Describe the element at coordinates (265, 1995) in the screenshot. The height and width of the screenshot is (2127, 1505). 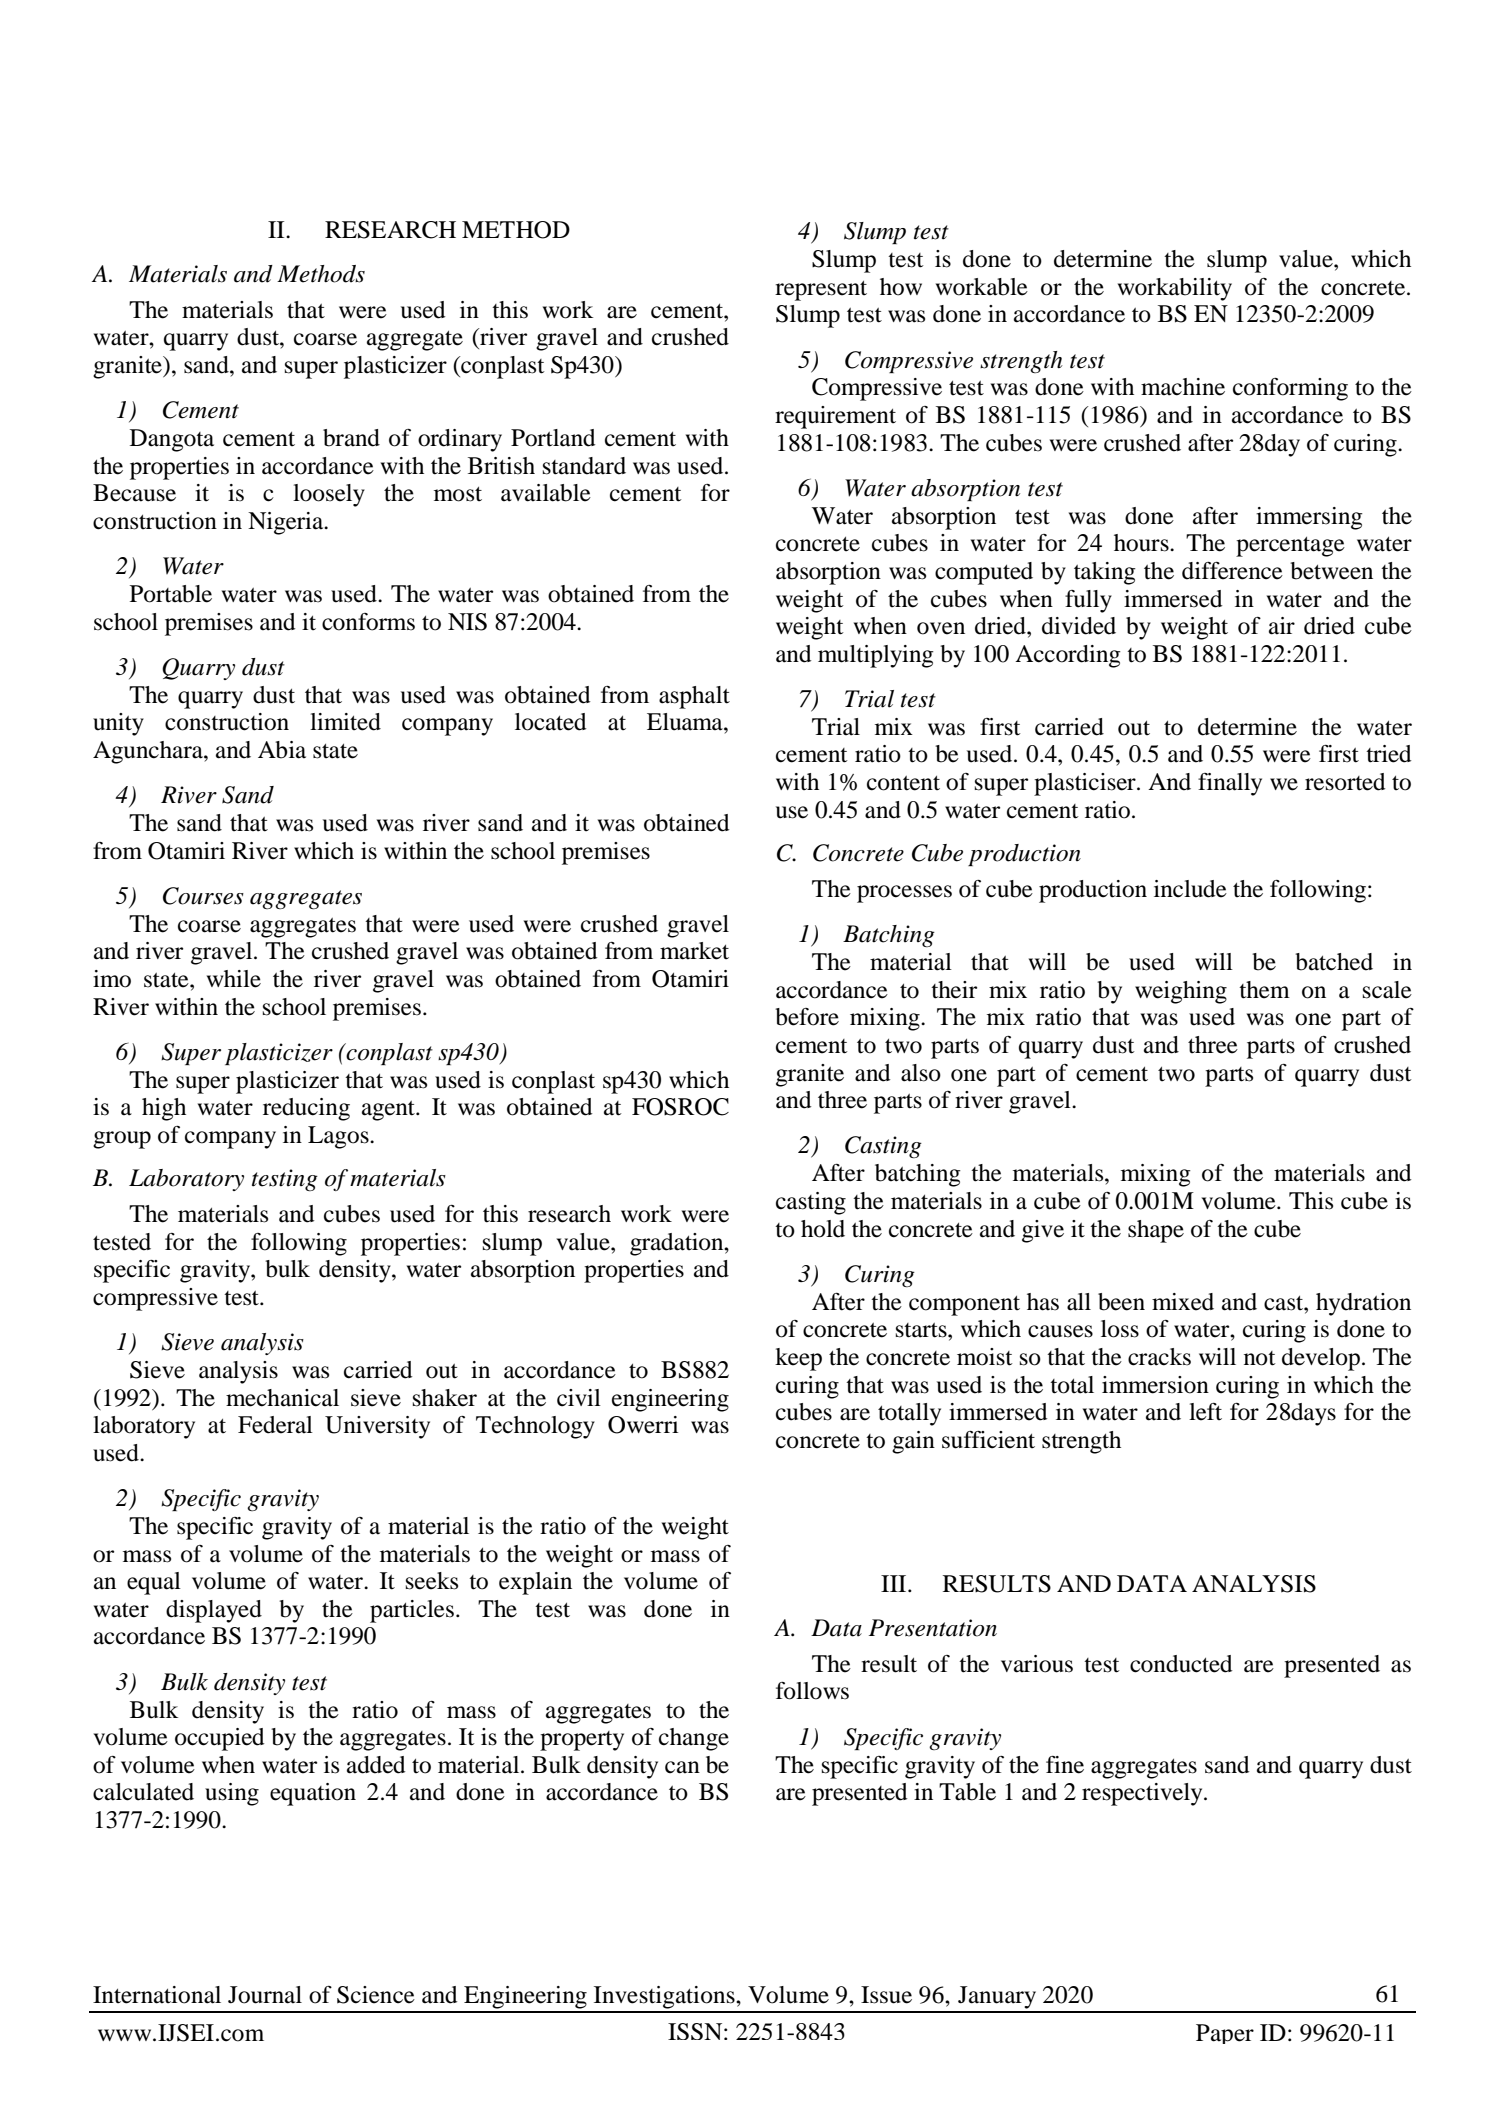
I see `Journal` at that location.
